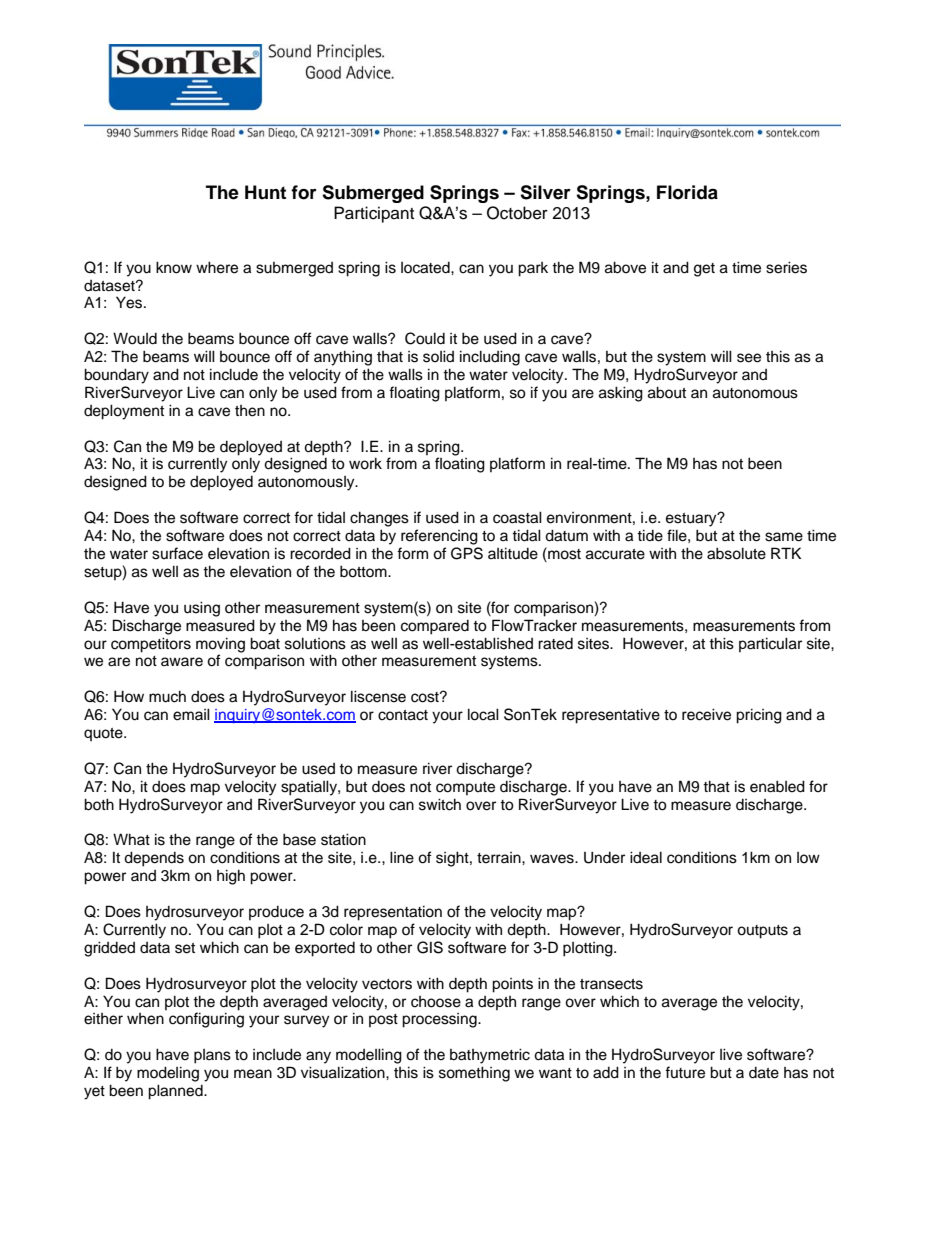  Describe the element at coordinates (474, 1074) in the screenshot. I see `something` at that location.
